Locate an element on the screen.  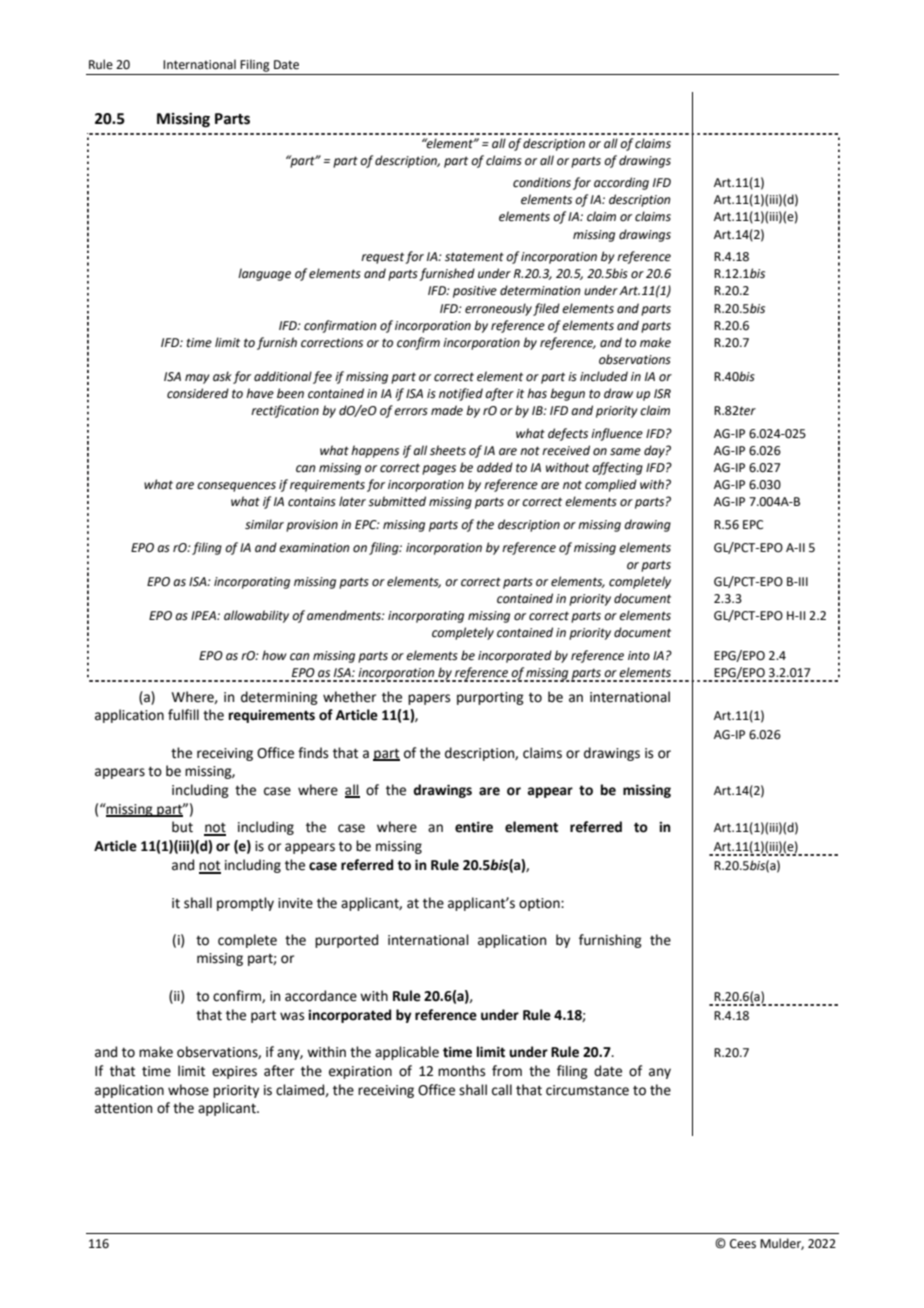
but is located at coordinates (182, 827).
